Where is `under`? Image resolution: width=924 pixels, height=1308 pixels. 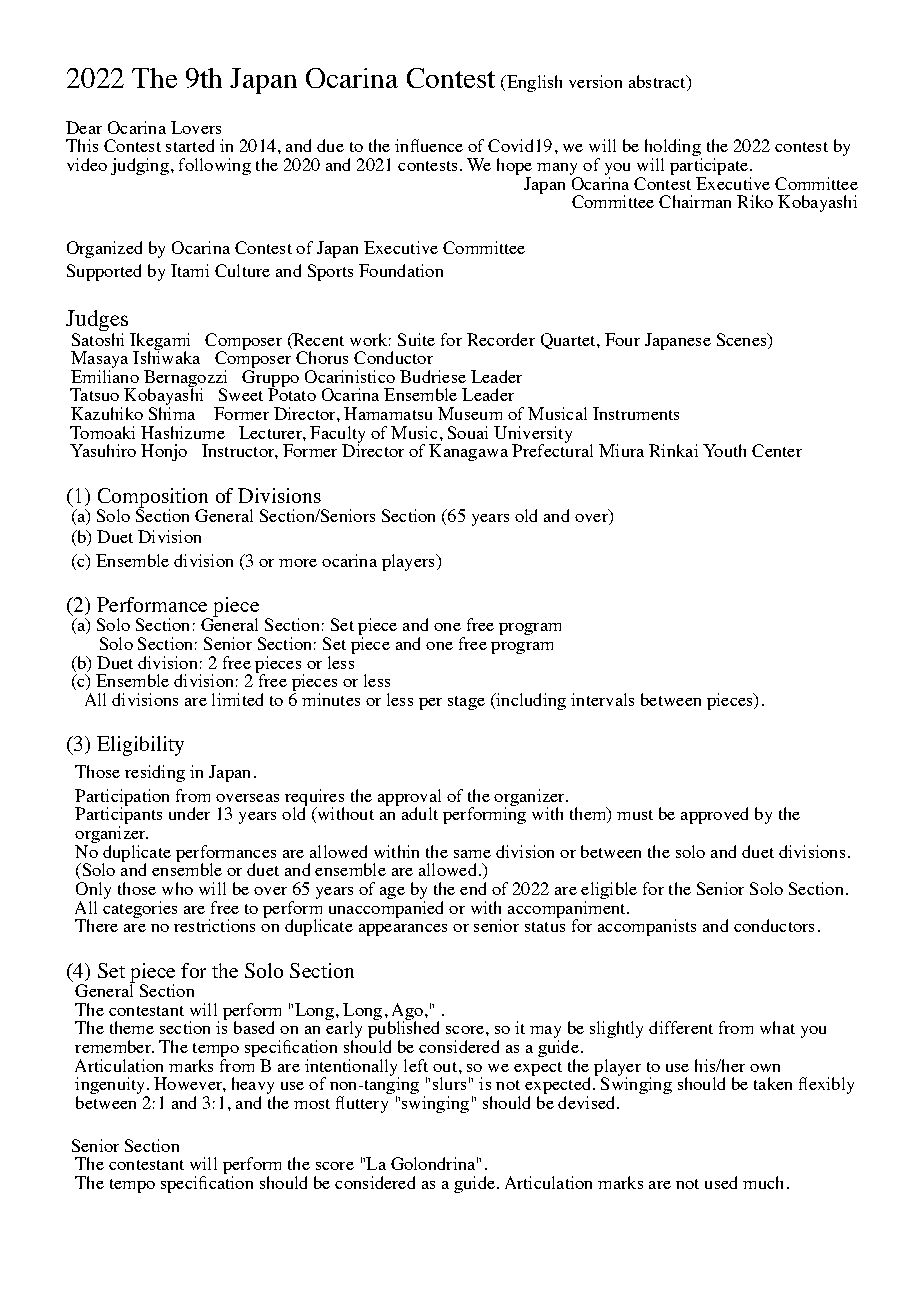 under is located at coordinates (189, 813).
